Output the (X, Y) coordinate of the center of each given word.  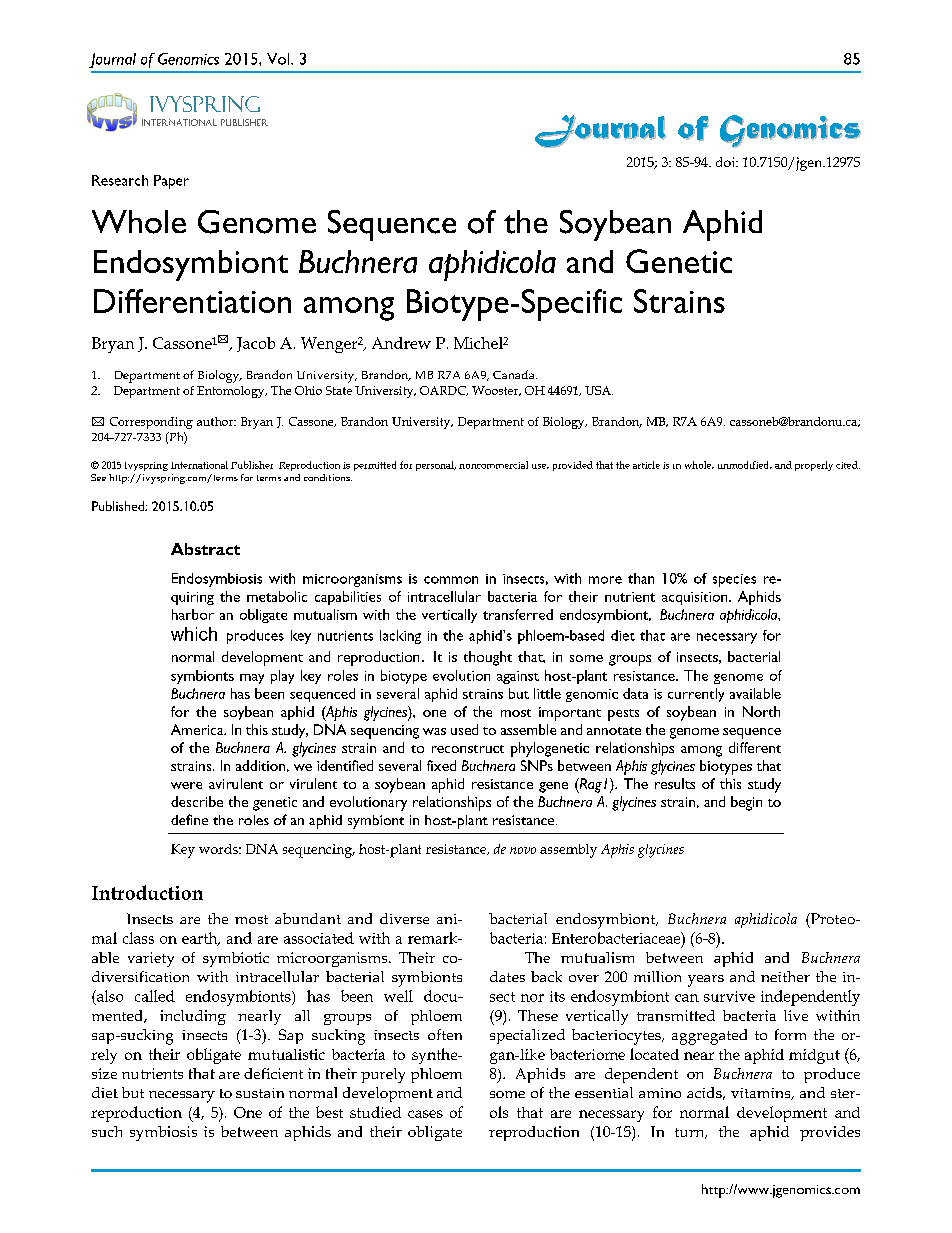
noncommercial (493, 465)
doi (726, 162)
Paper (171, 182)
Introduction (147, 892)
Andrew (401, 343)
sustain (260, 1093)
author (216, 421)
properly (814, 466)
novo (523, 850)
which (194, 634)
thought (488, 658)
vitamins (762, 1094)
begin (746, 803)
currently (696, 695)
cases (425, 1114)
